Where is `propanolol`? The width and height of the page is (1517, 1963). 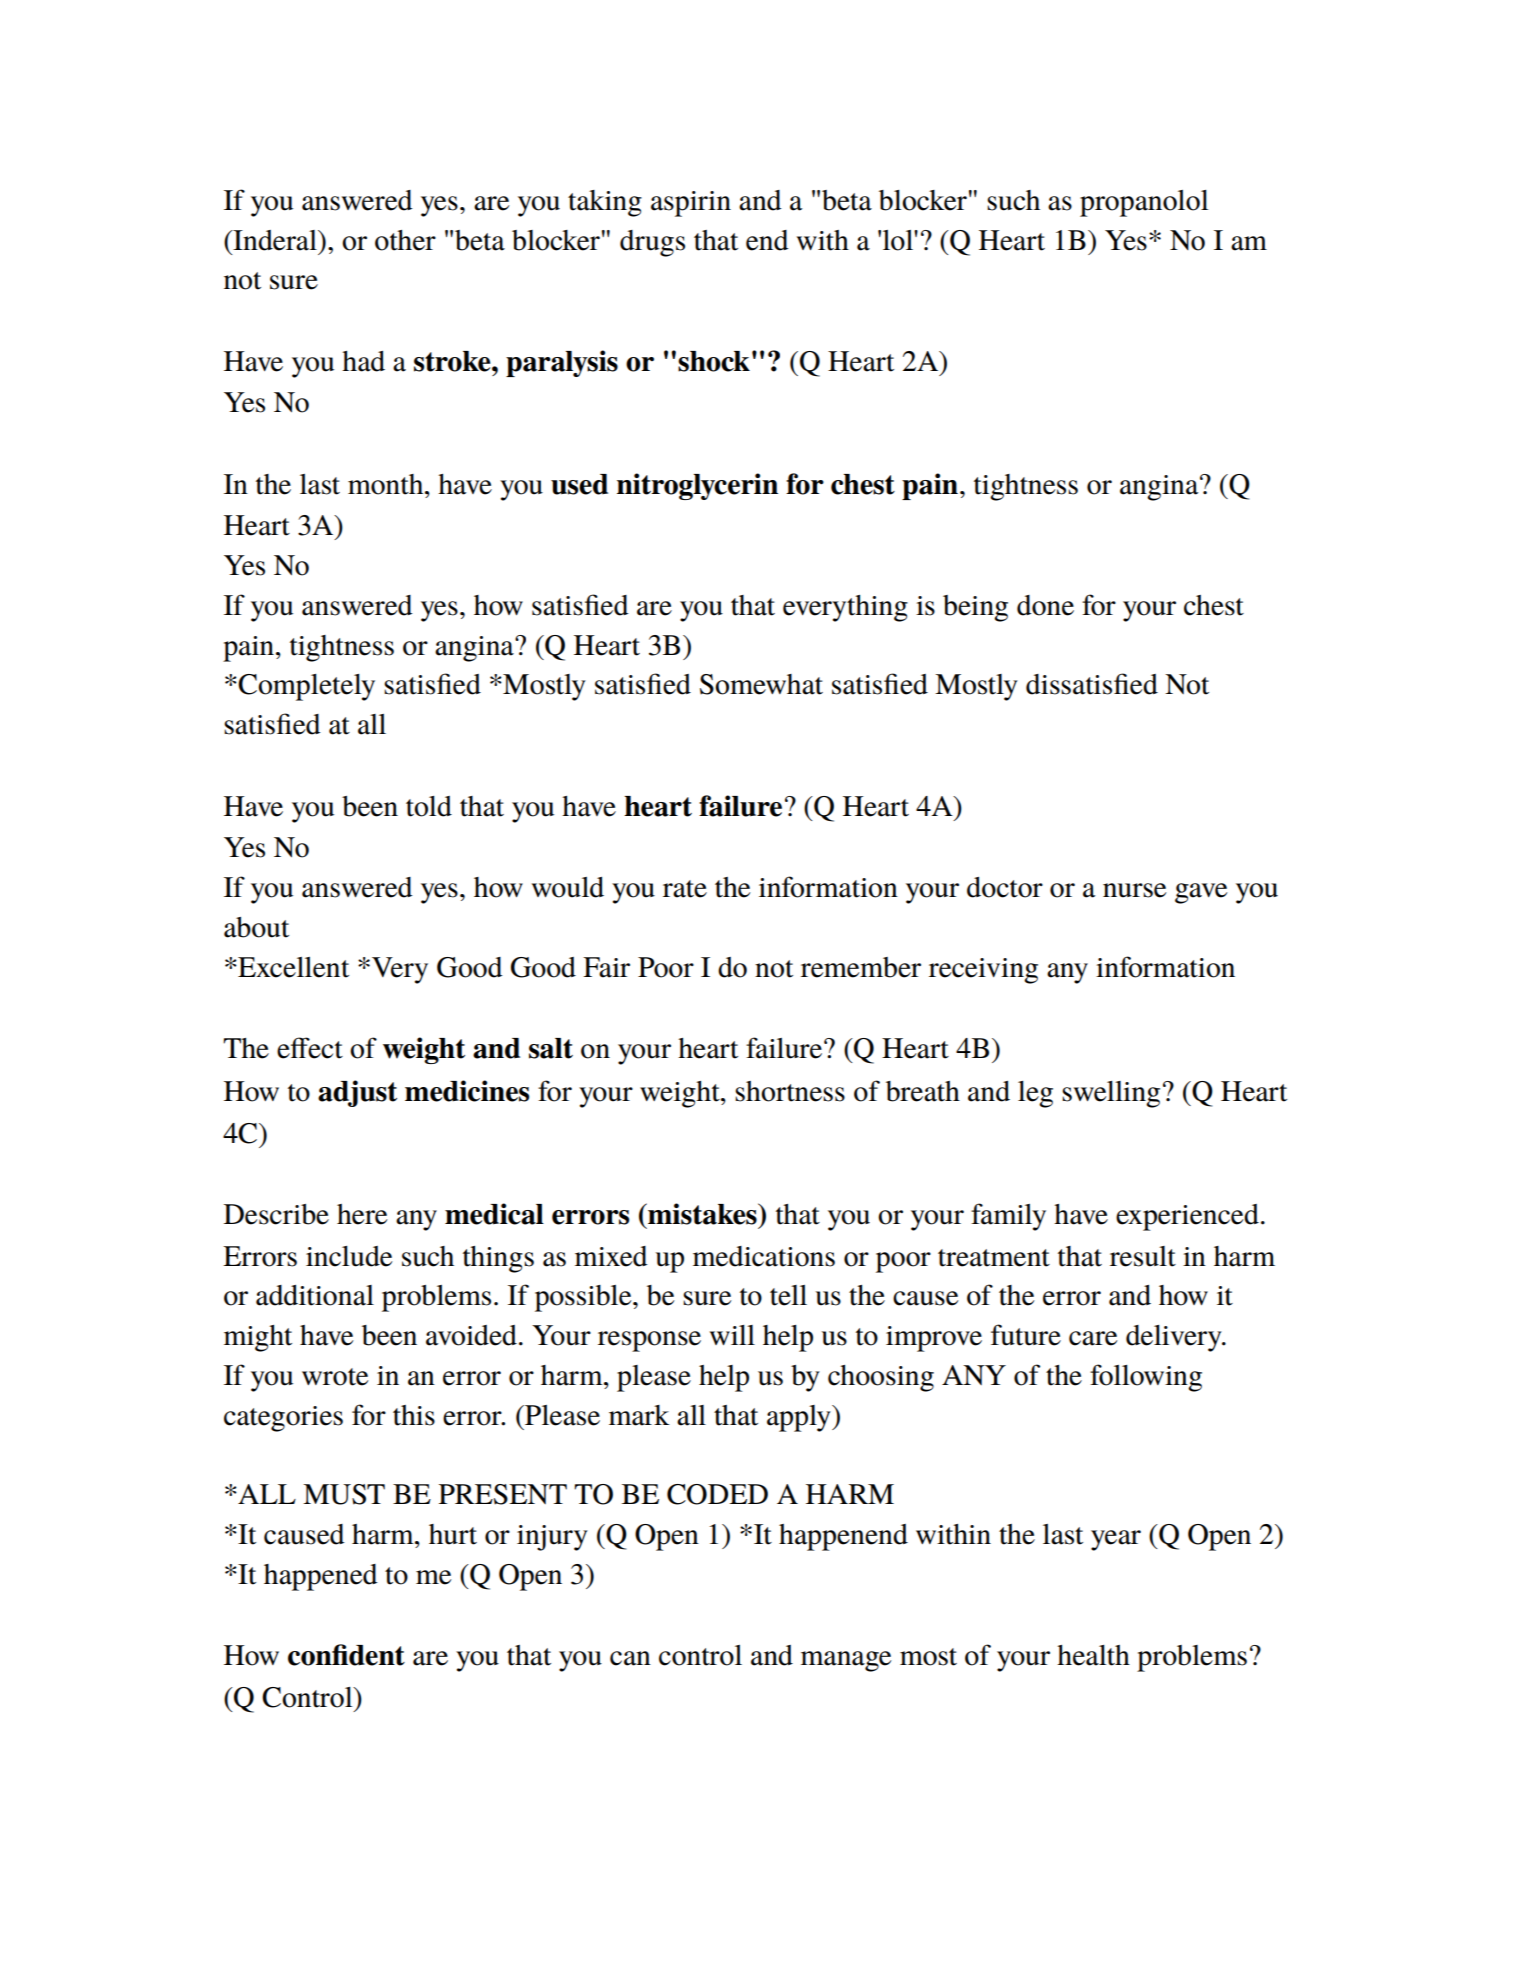
propanolol is located at coordinates (1144, 203).
